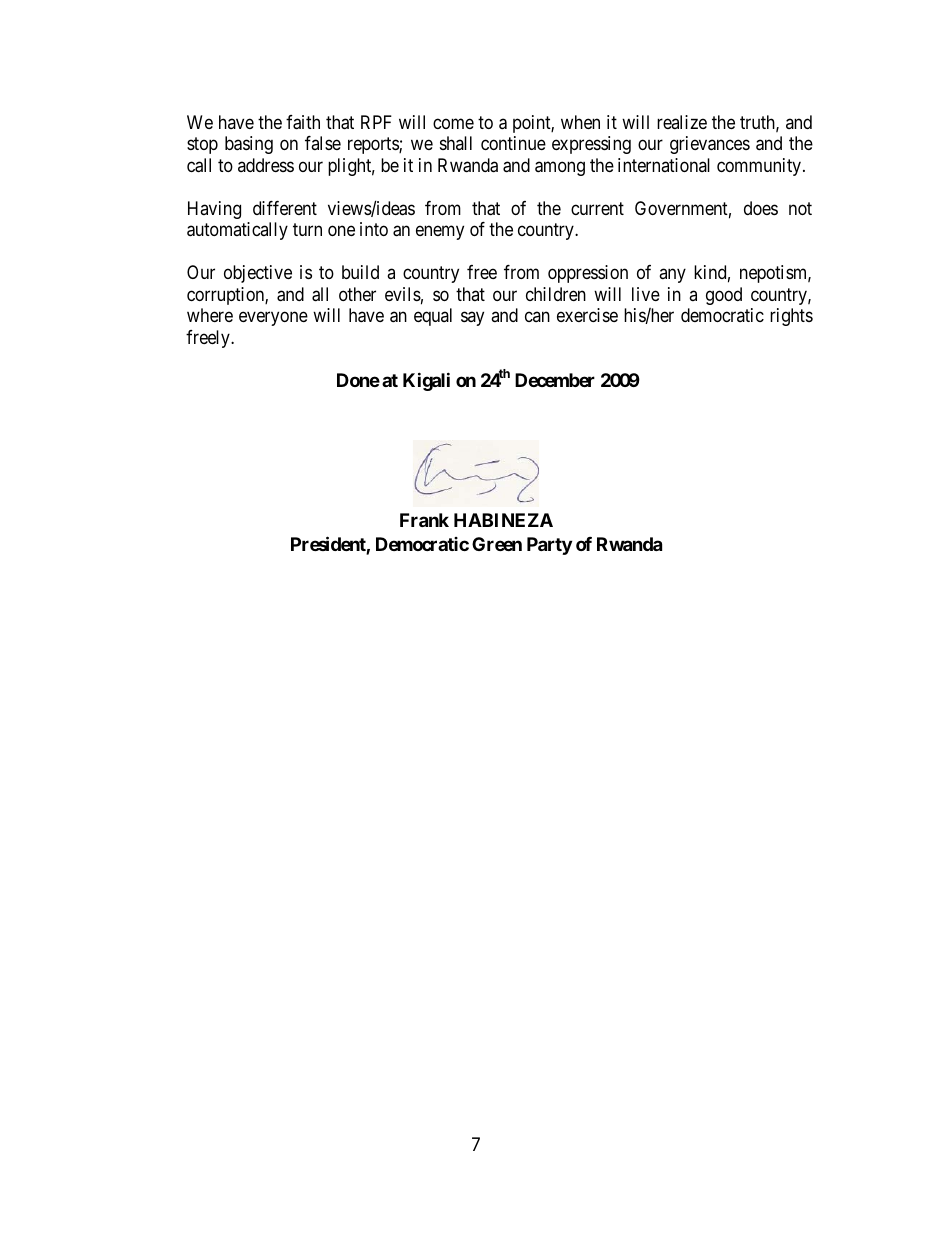 The width and height of the image is (952, 1233). What do you see at coordinates (710, 145) in the image?
I see `grievances` at bounding box center [710, 145].
